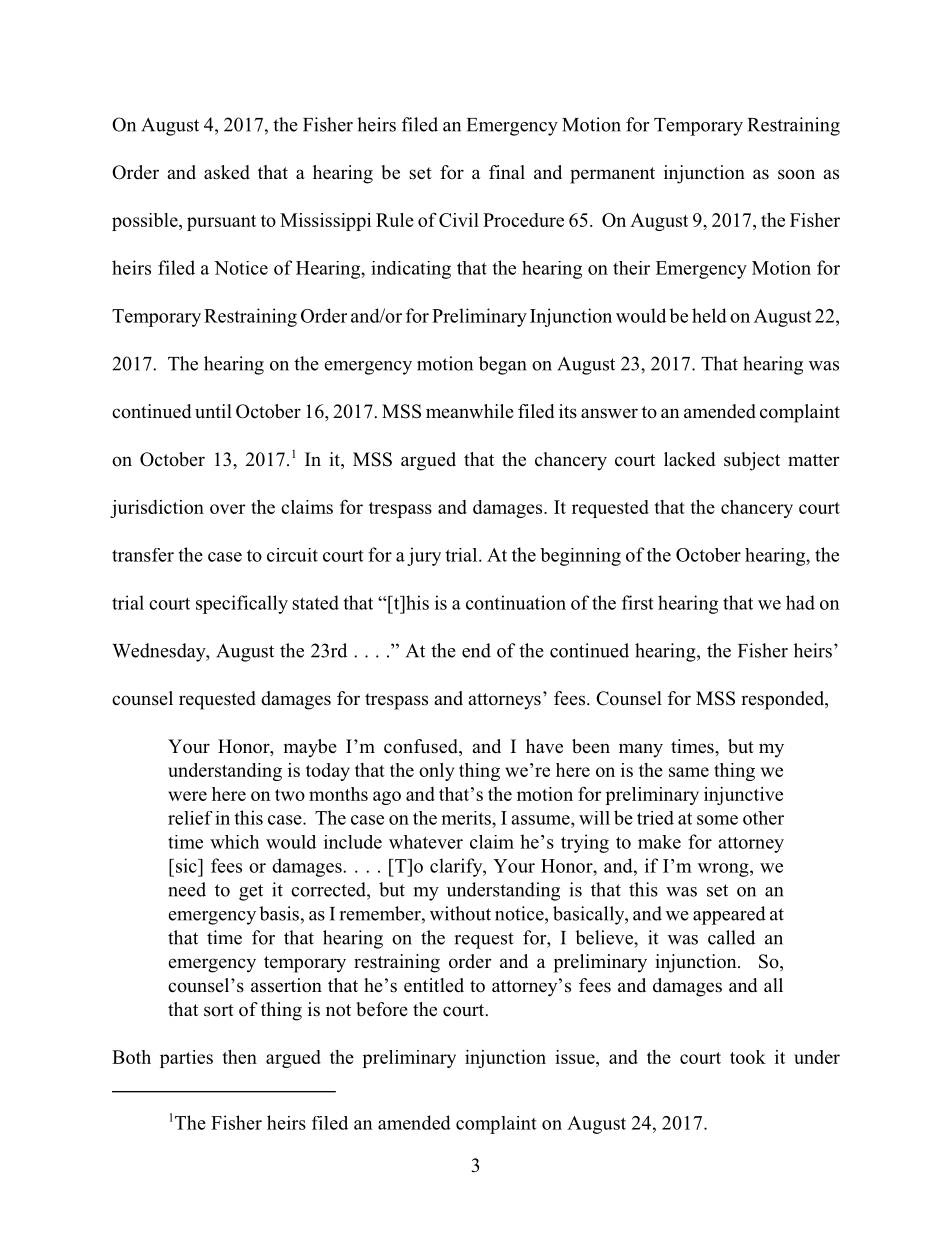 The width and height of the image is (952, 1233). I want to click on sort, so click(219, 1010).
